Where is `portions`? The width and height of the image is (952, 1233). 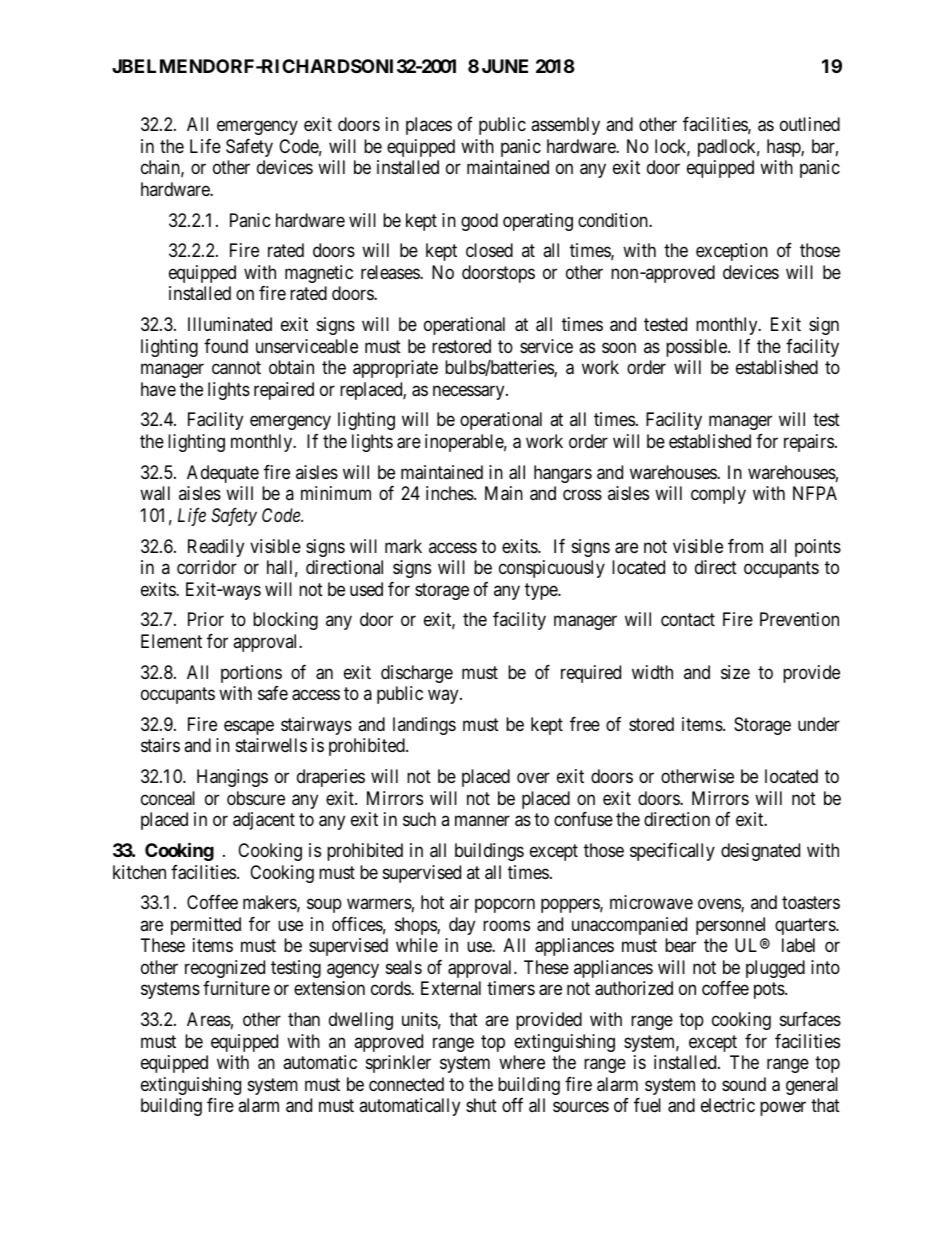 portions is located at coordinates (251, 674).
